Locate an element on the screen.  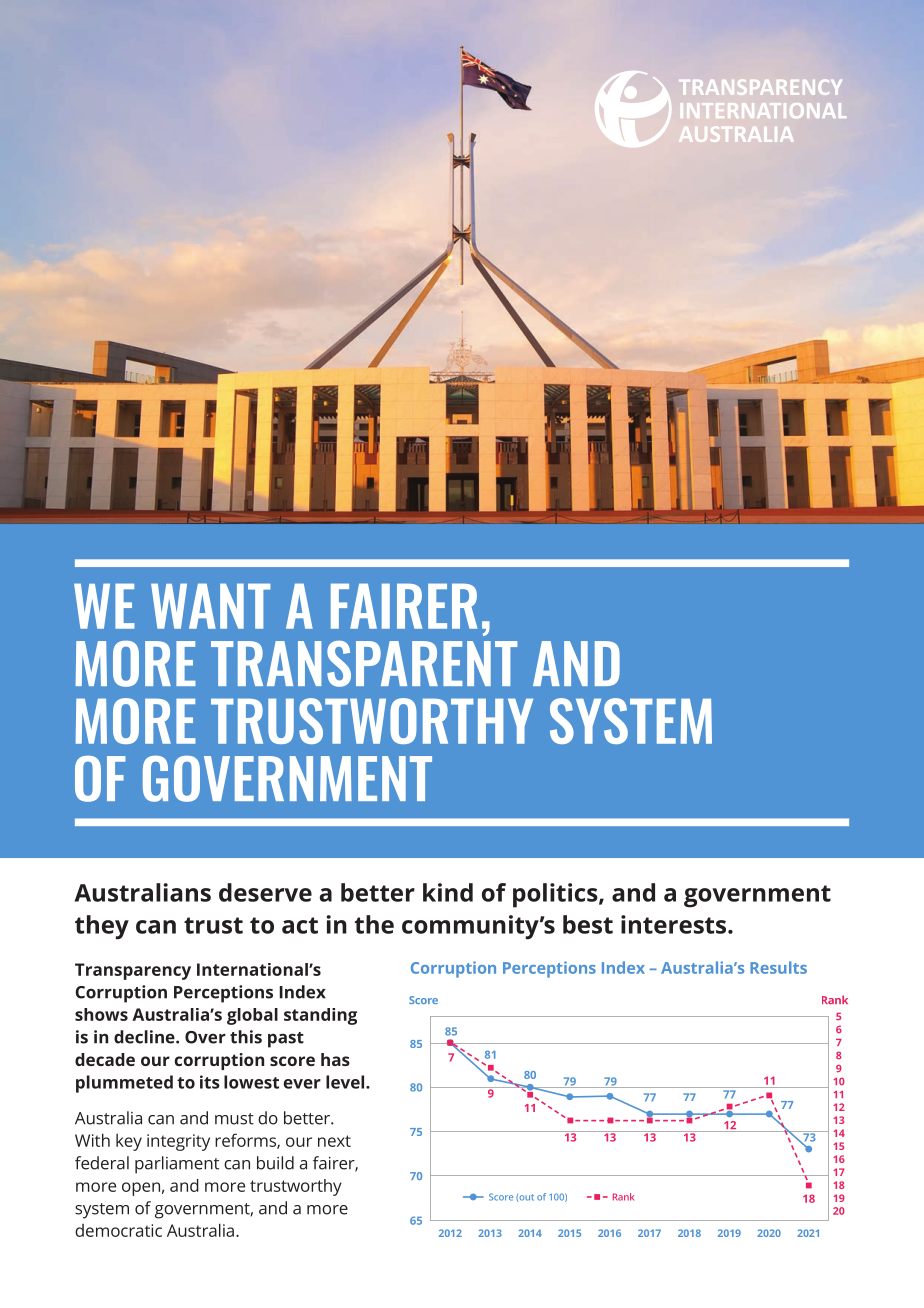
they is located at coordinates (102, 927).
